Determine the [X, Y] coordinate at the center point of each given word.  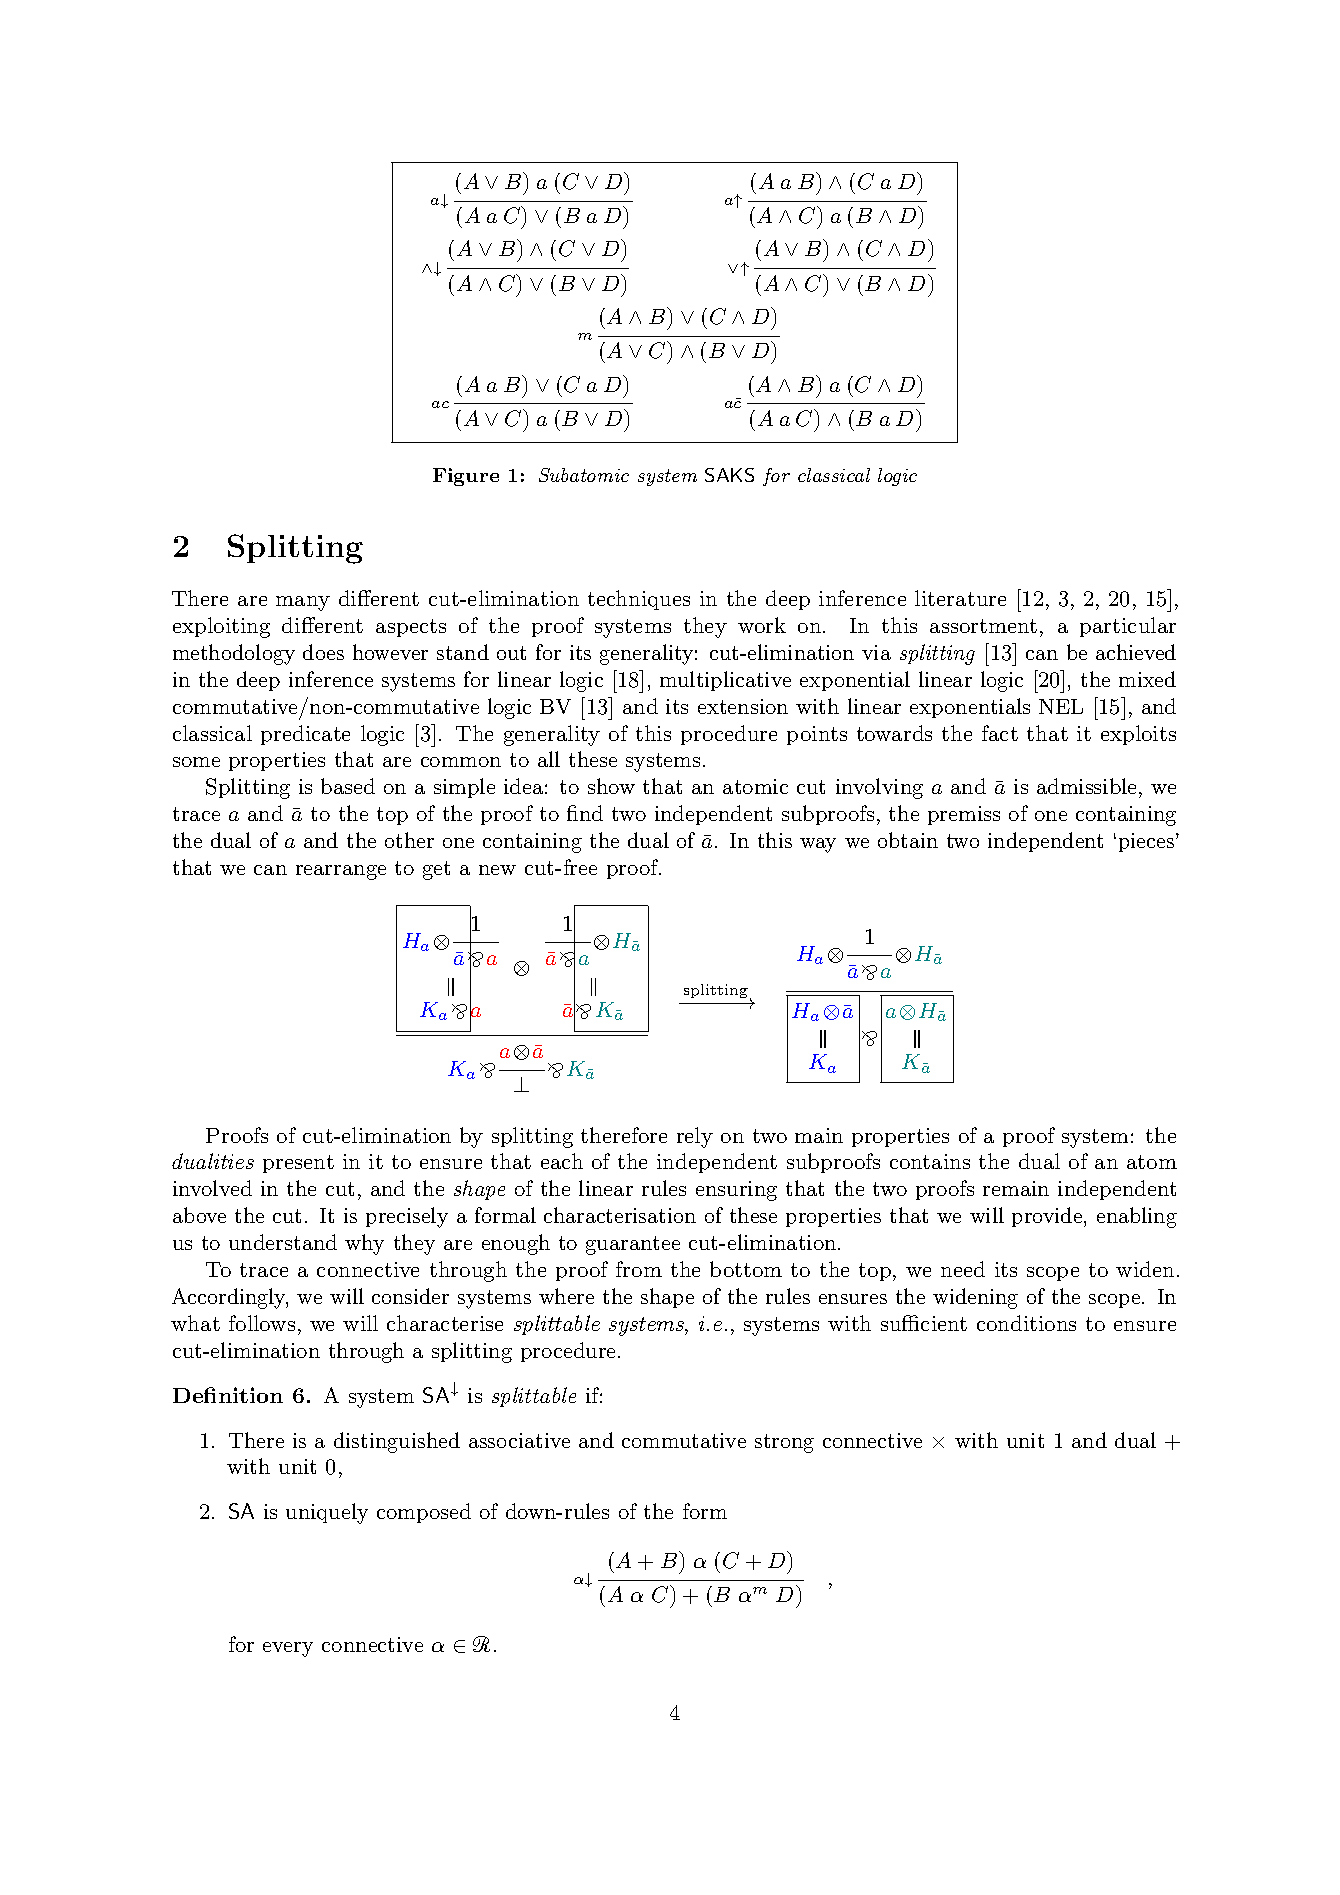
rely [695, 1137]
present [298, 1164]
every [288, 1649]
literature [960, 598]
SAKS [729, 475]
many [303, 603]
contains [930, 1161]
